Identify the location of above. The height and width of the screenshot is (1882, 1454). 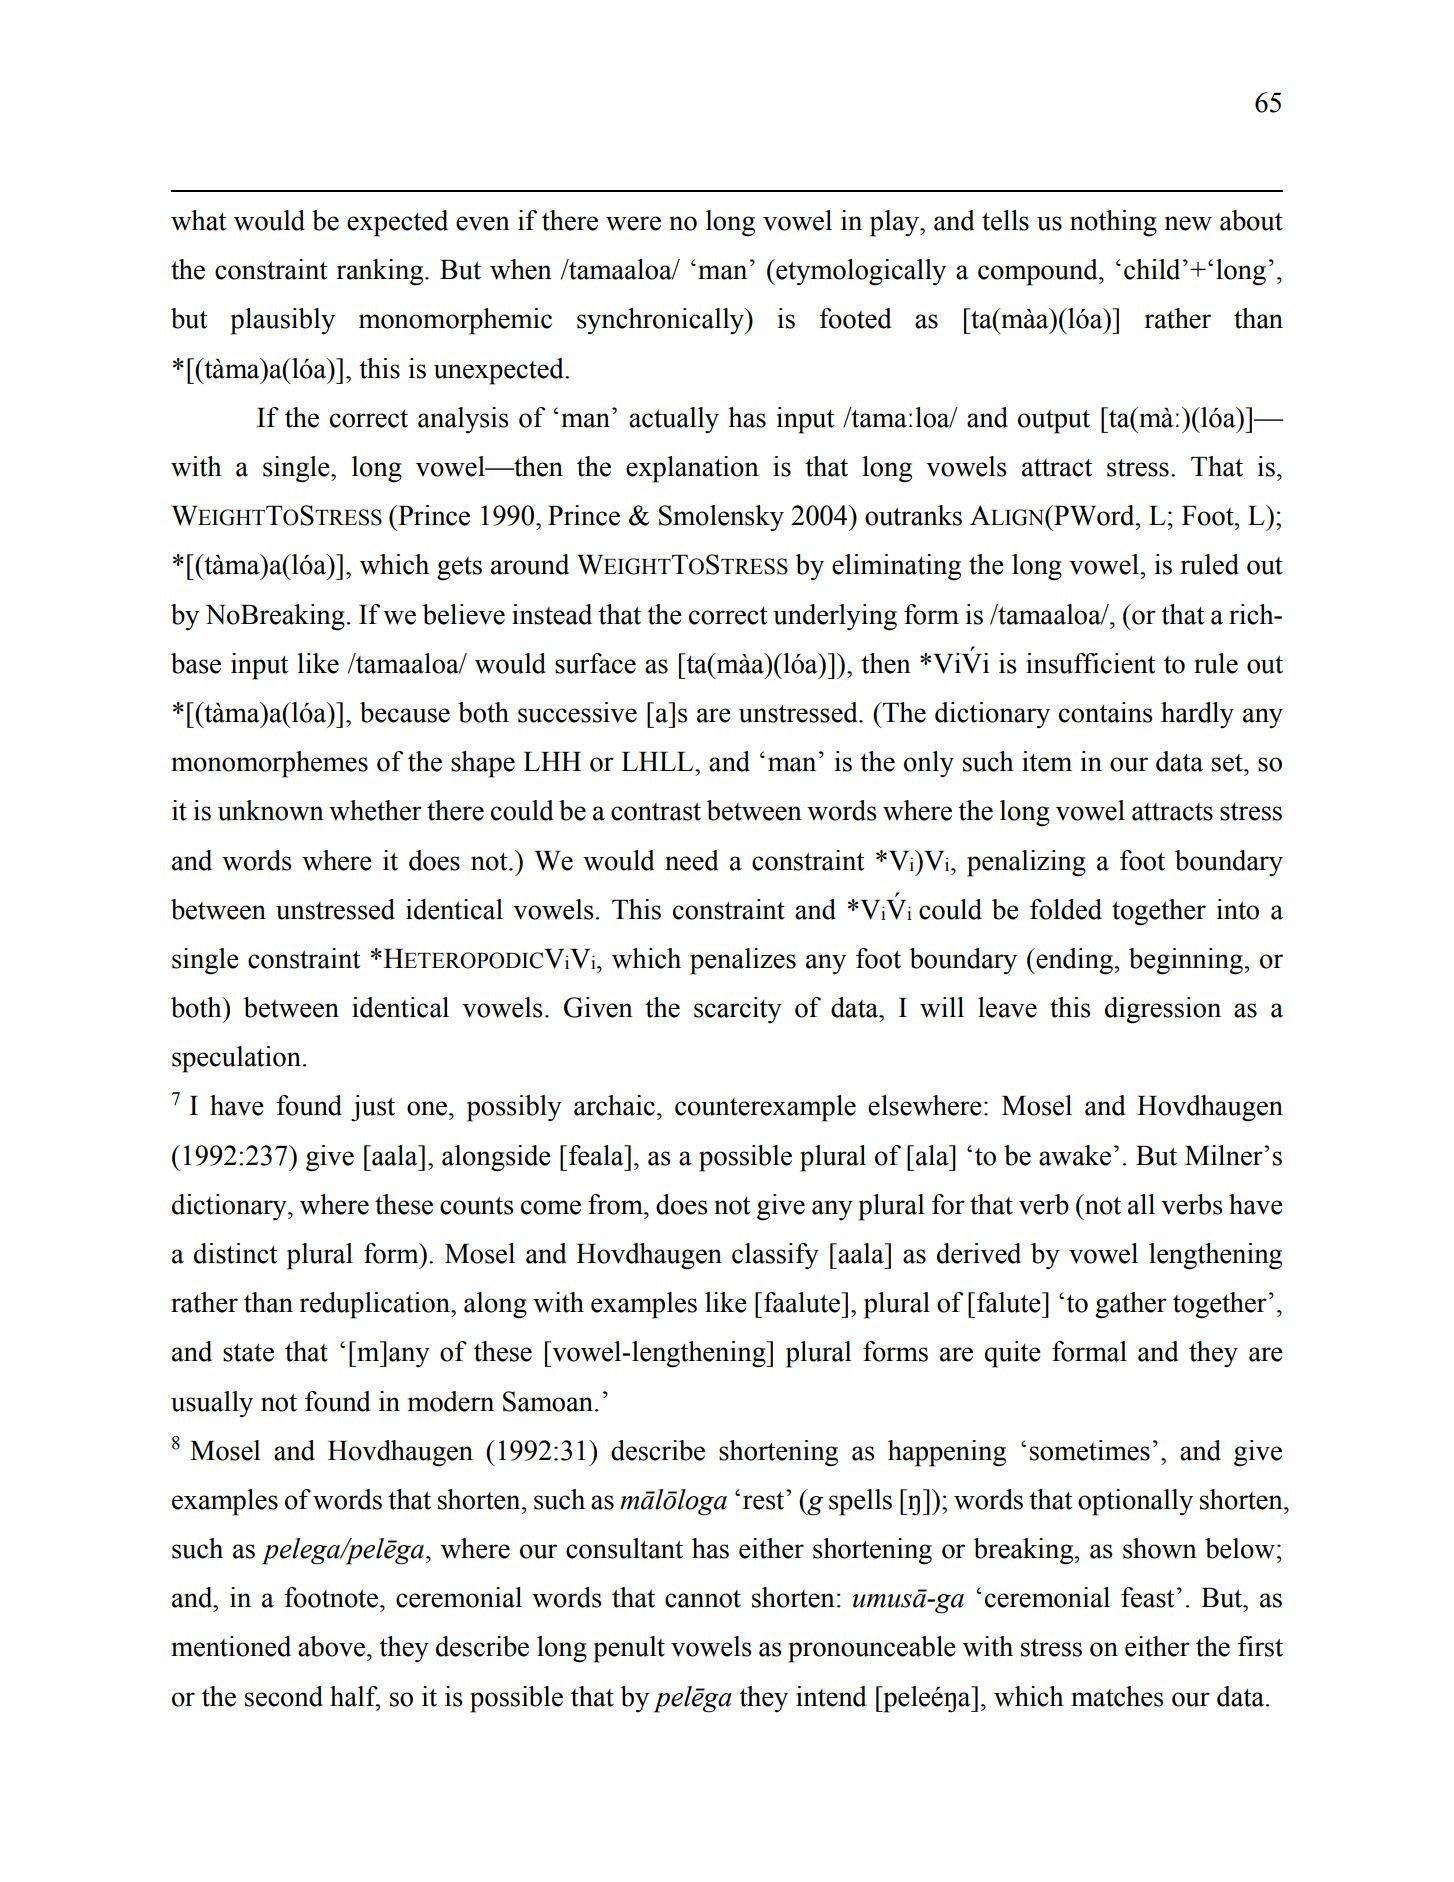
(333, 1646).
